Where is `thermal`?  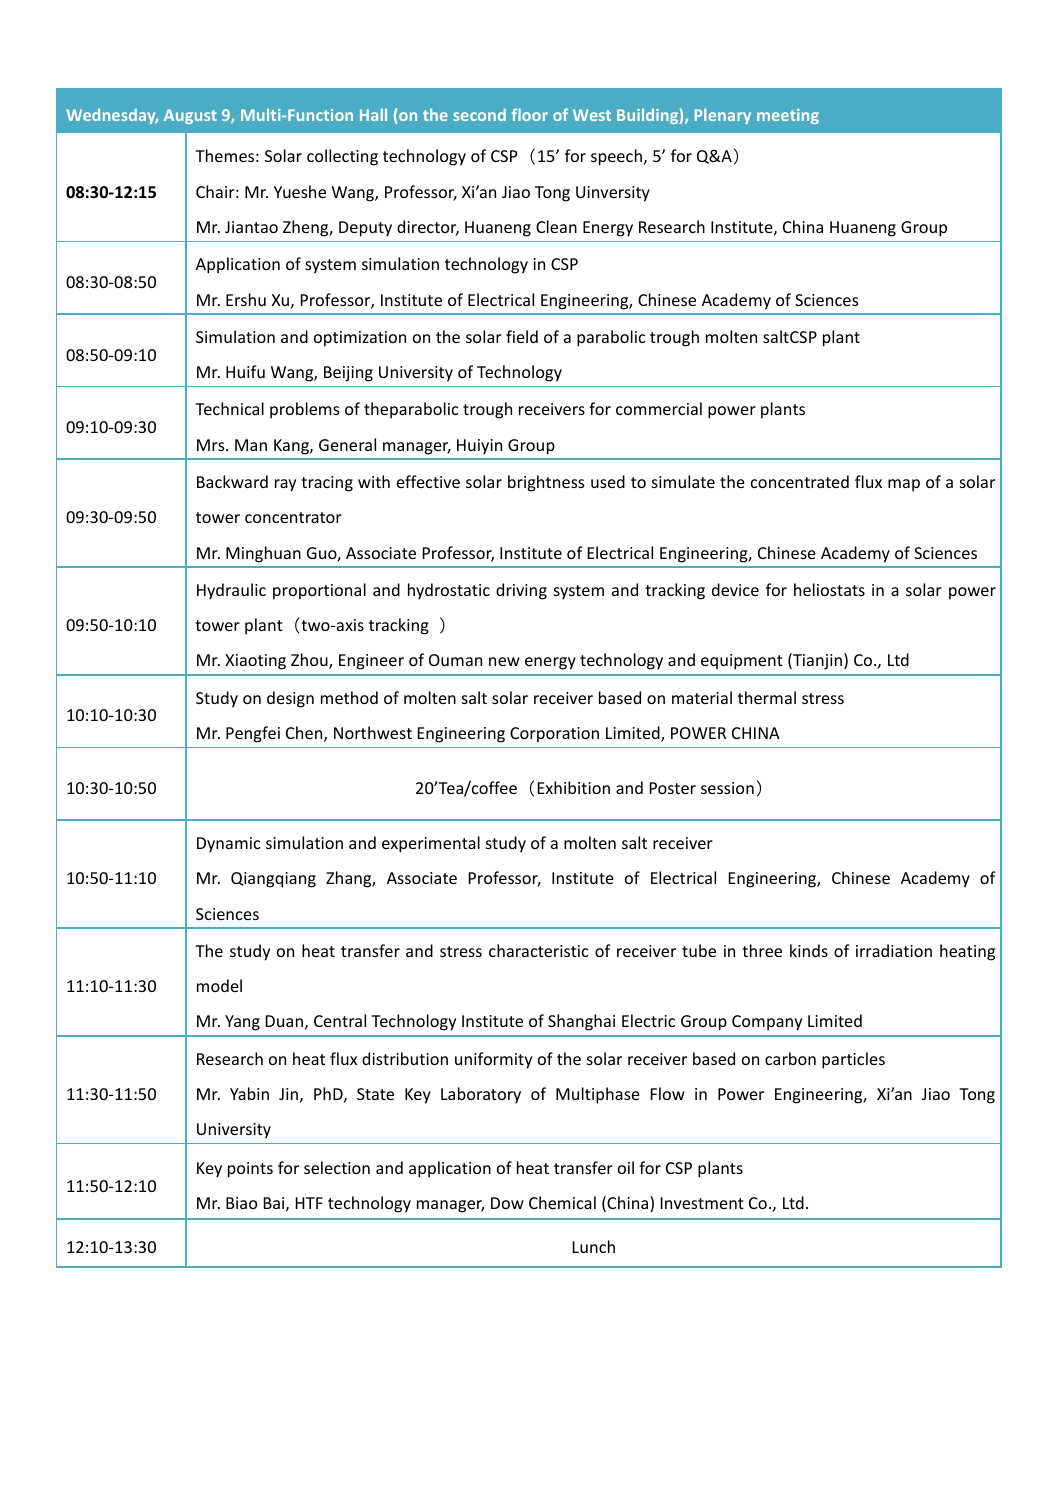 thermal is located at coordinates (767, 697).
